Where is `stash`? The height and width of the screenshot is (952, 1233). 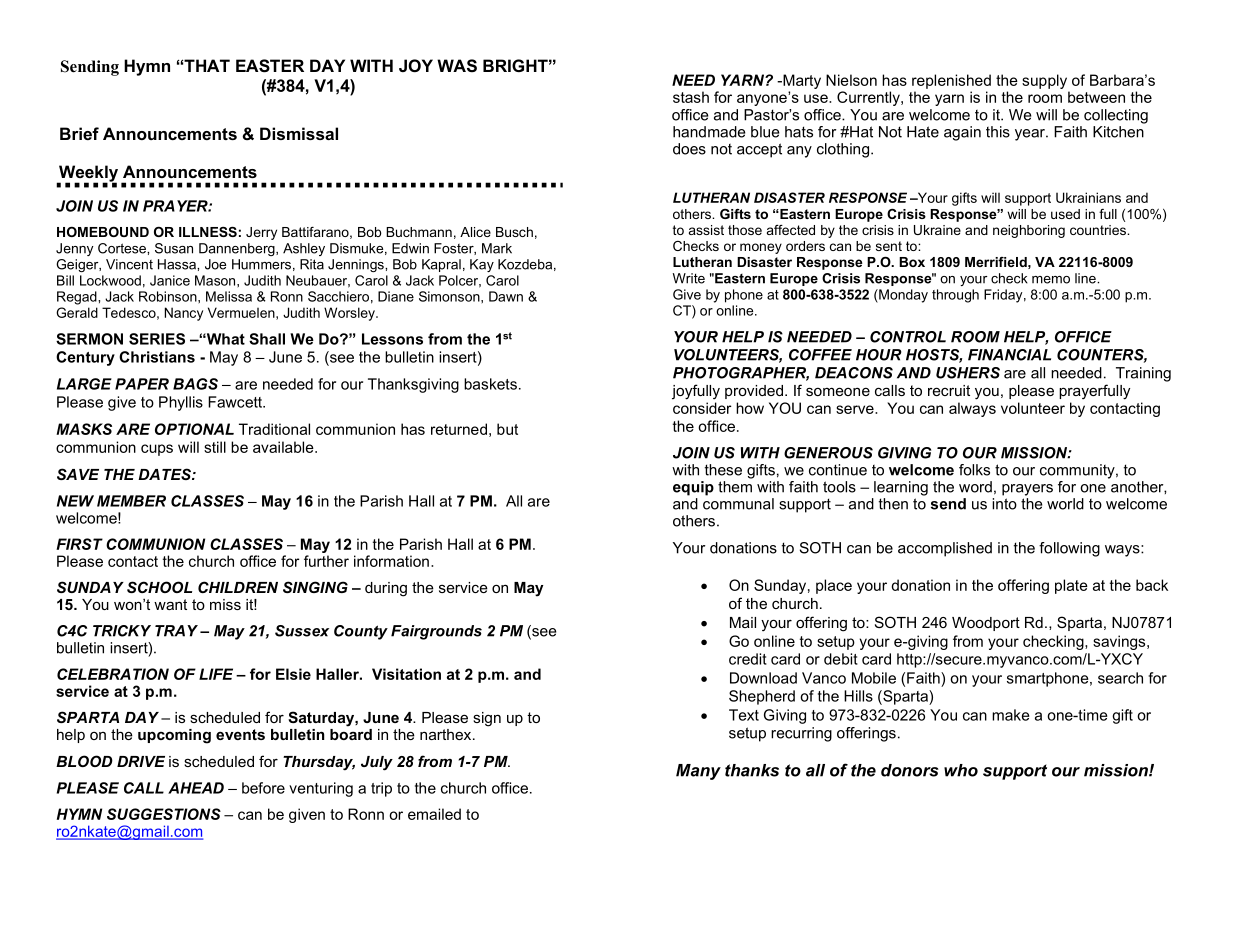 stash is located at coordinates (691, 97).
